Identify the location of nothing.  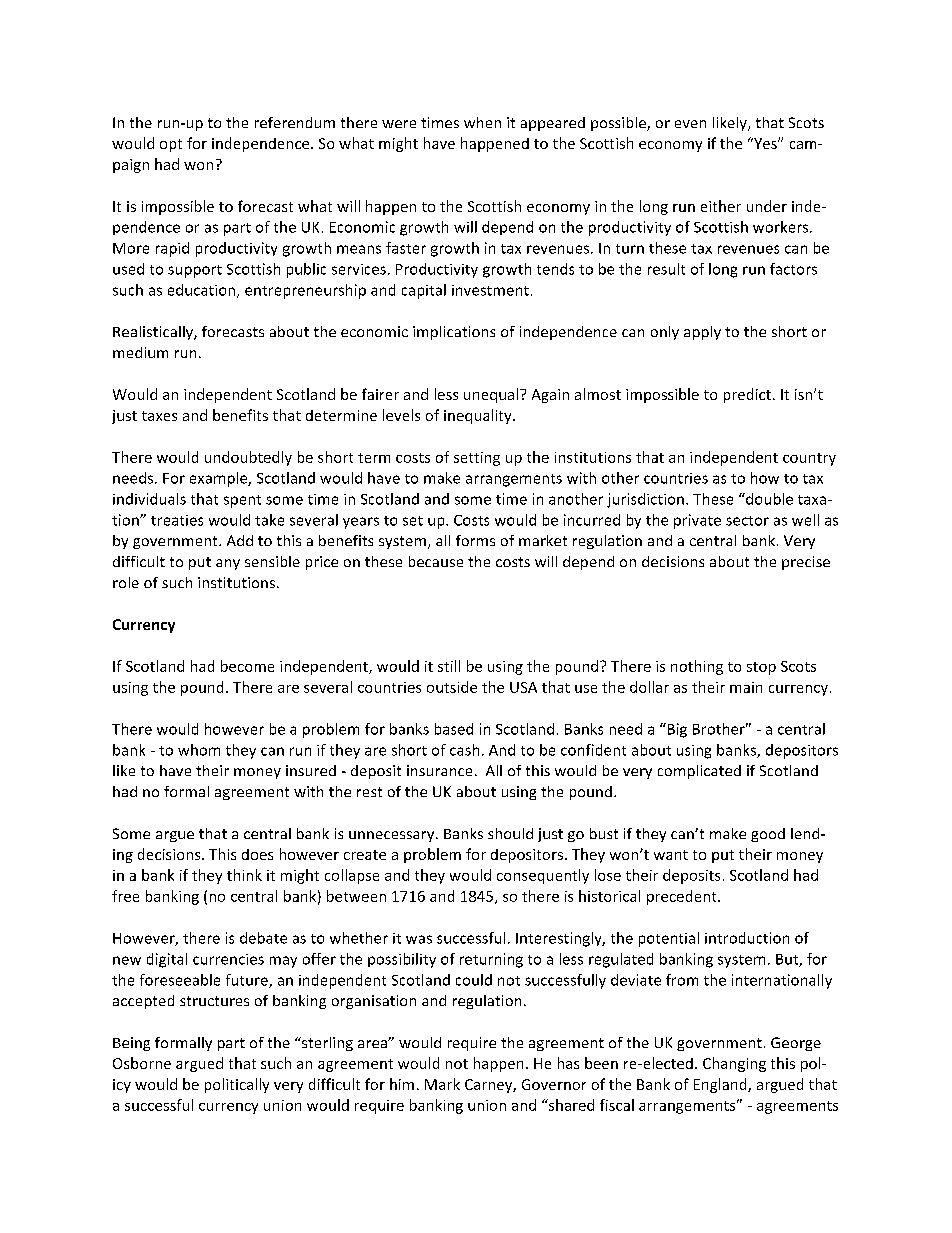
(697, 667).
